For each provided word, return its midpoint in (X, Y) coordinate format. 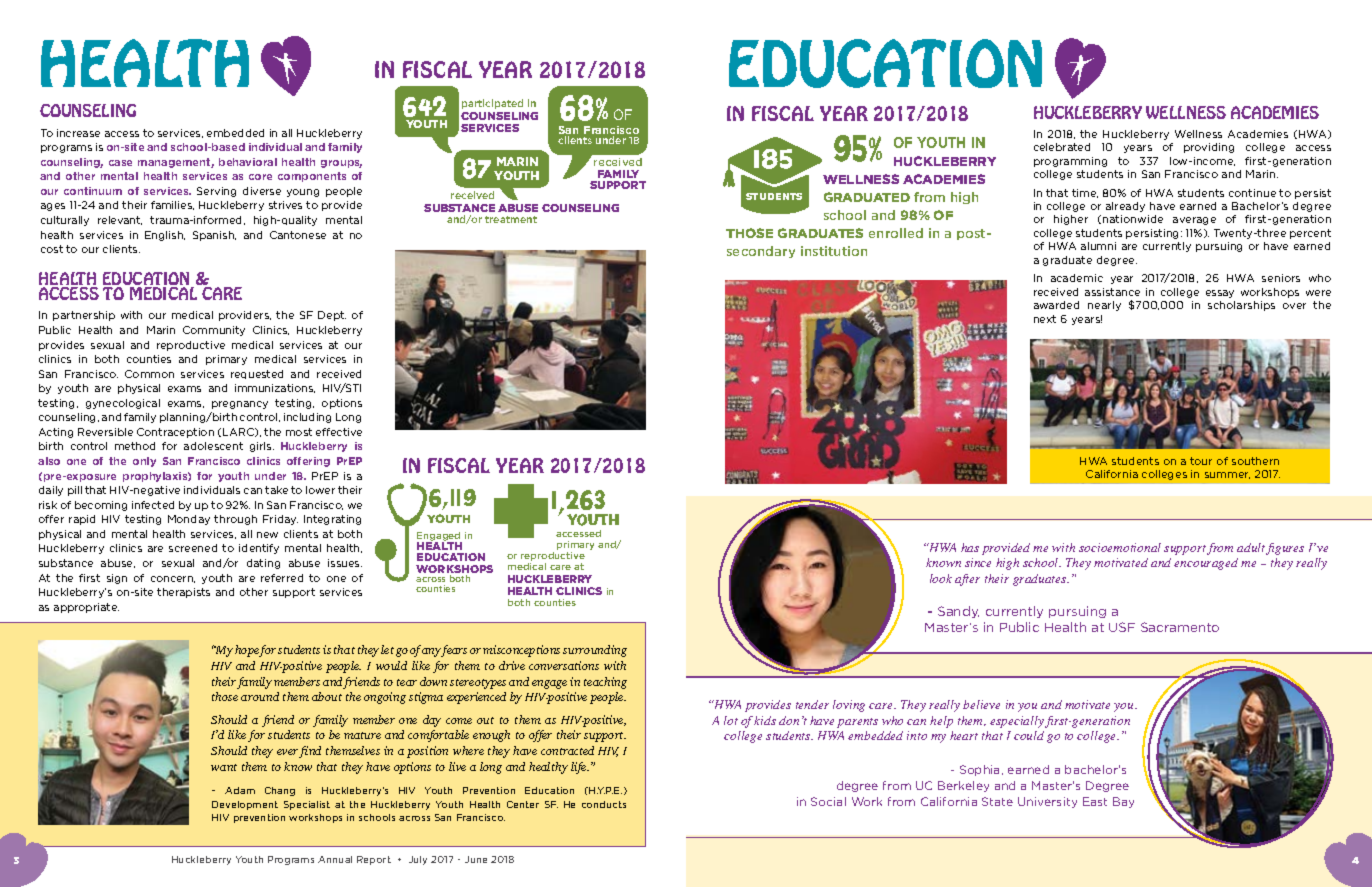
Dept (332, 316)
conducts (604, 804)
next (1045, 319)
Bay (1123, 802)
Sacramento (1180, 627)
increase (78, 133)
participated (492, 104)
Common (149, 374)
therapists (183, 593)
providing (1209, 148)
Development (245, 805)
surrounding (595, 651)
